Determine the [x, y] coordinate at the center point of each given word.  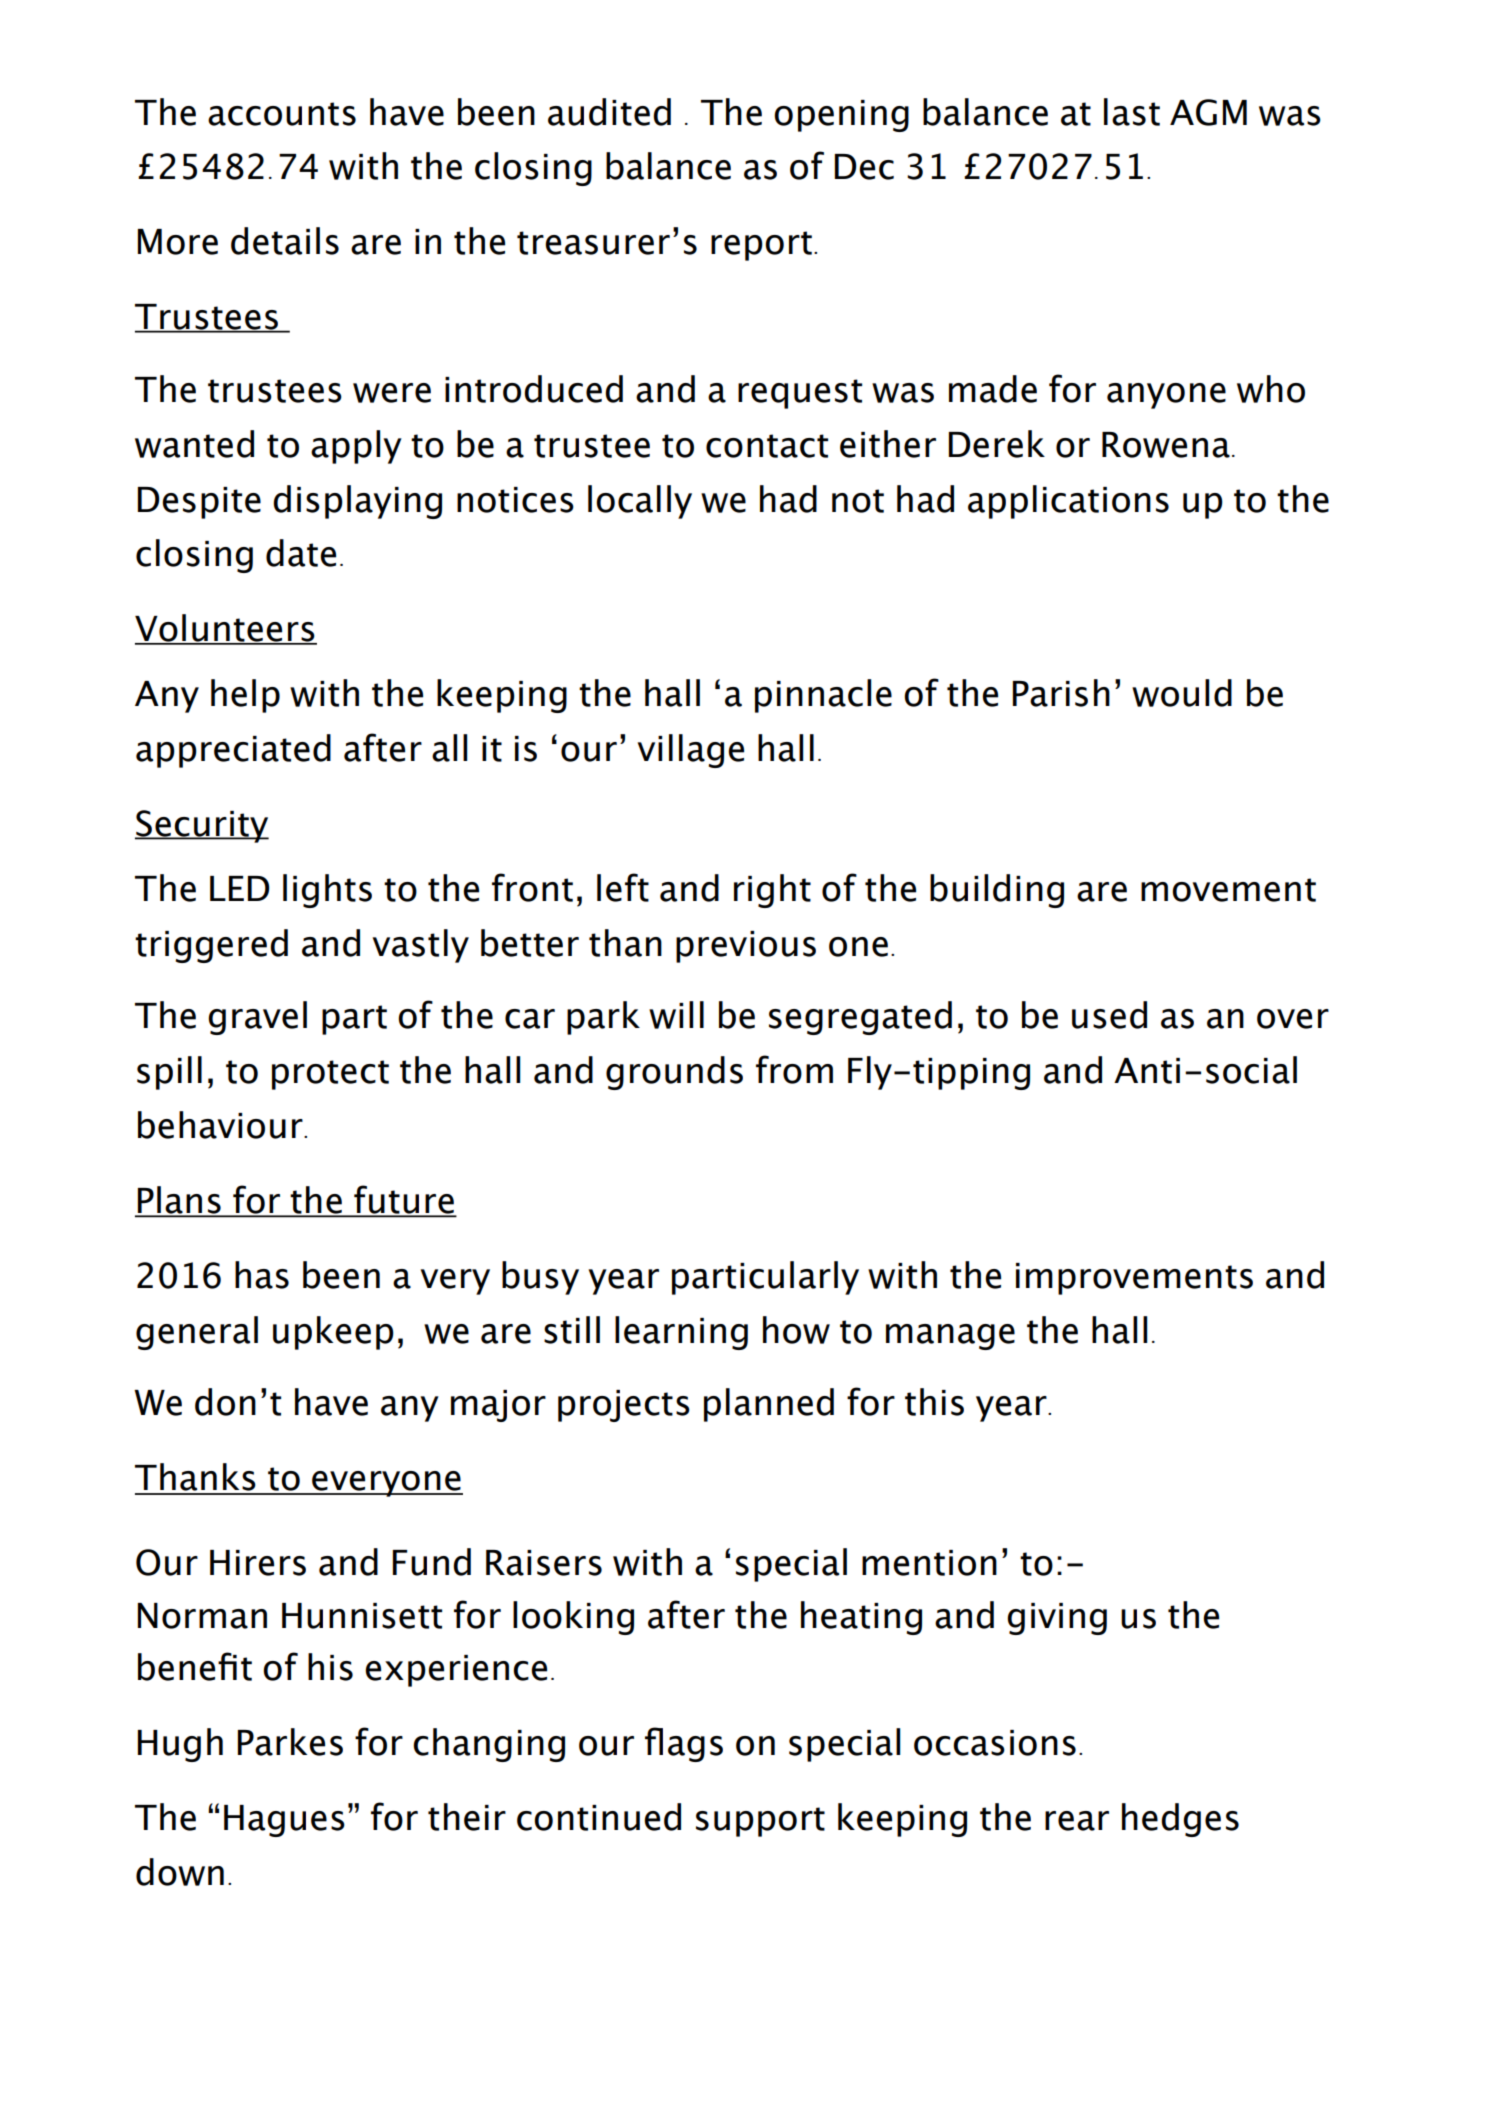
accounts [282, 114]
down [180, 1872]
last [1132, 112]
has [262, 1275]
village [691, 751]
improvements [1134, 1279]
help [245, 696]
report [761, 246]
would [1182, 693]
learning [681, 1333]
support [760, 1822]
